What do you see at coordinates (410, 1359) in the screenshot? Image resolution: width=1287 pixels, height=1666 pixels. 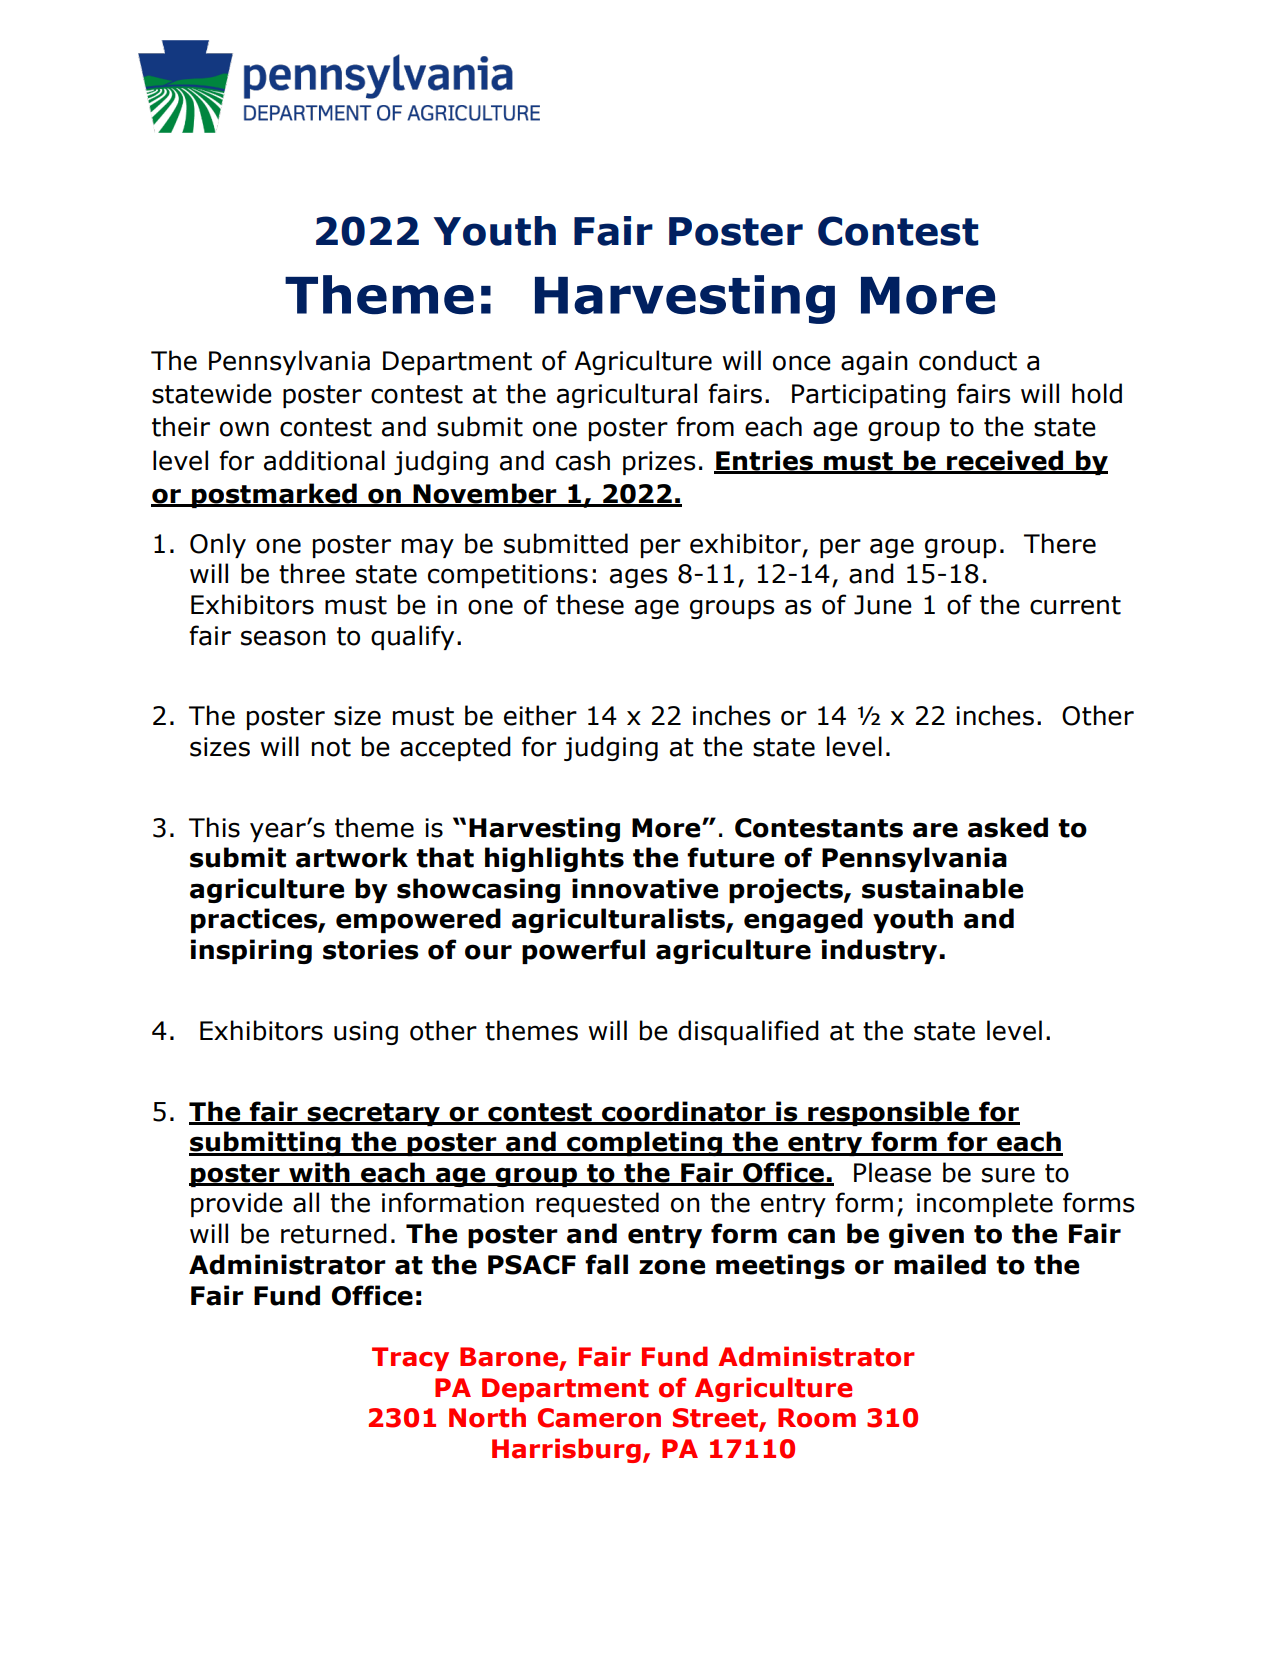 I see `Tracy` at bounding box center [410, 1359].
